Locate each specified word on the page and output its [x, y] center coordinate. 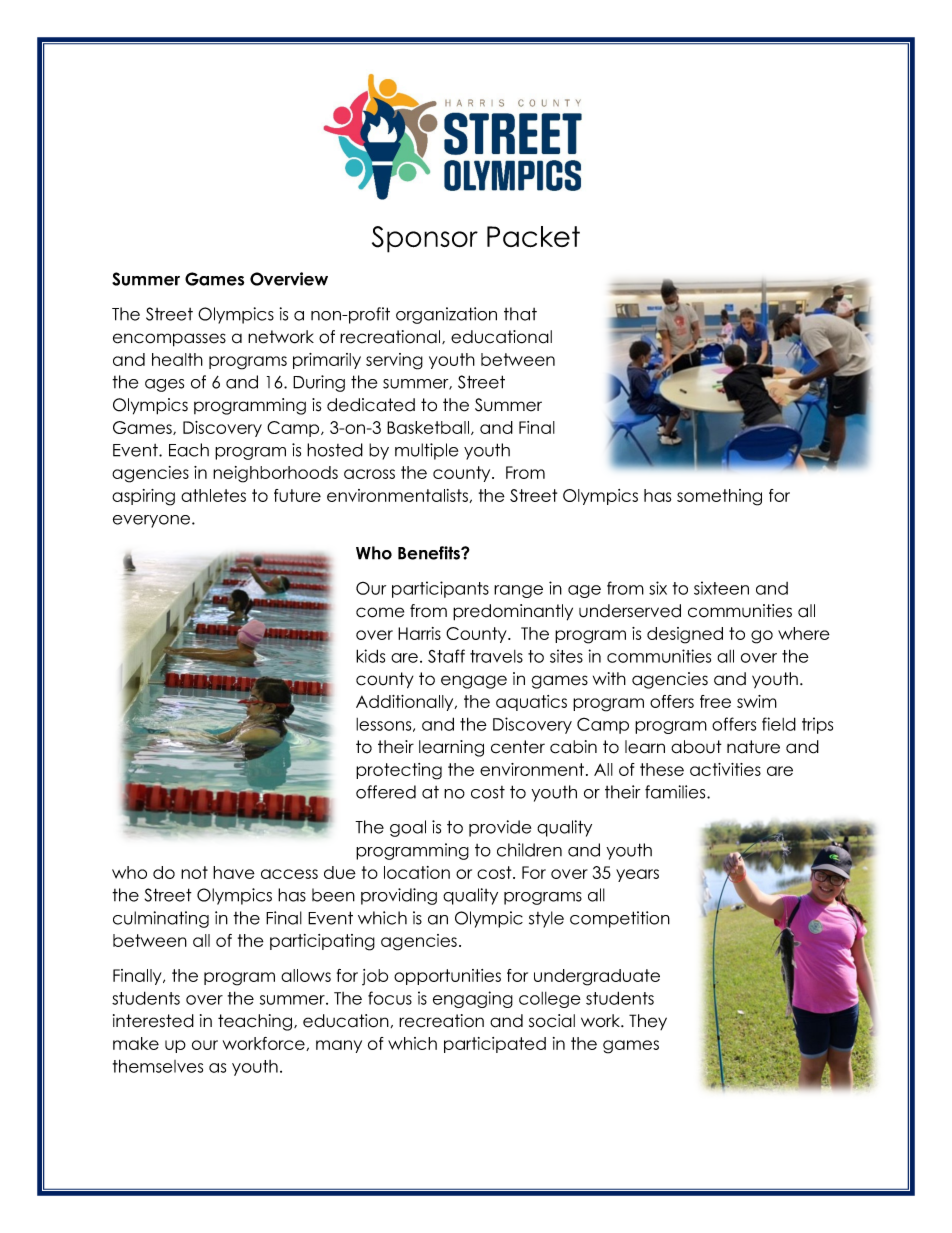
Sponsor [425, 239]
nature [753, 747]
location [417, 872]
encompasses [169, 340]
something [719, 497]
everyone [153, 521]
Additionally [406, 703]
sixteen [721, 588]
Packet [533, 237]
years [637, 875]
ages [164, 385]
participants [440, 589]
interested [153, 1021]
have [234, 872]
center [518, 747]
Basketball [429, 428]
